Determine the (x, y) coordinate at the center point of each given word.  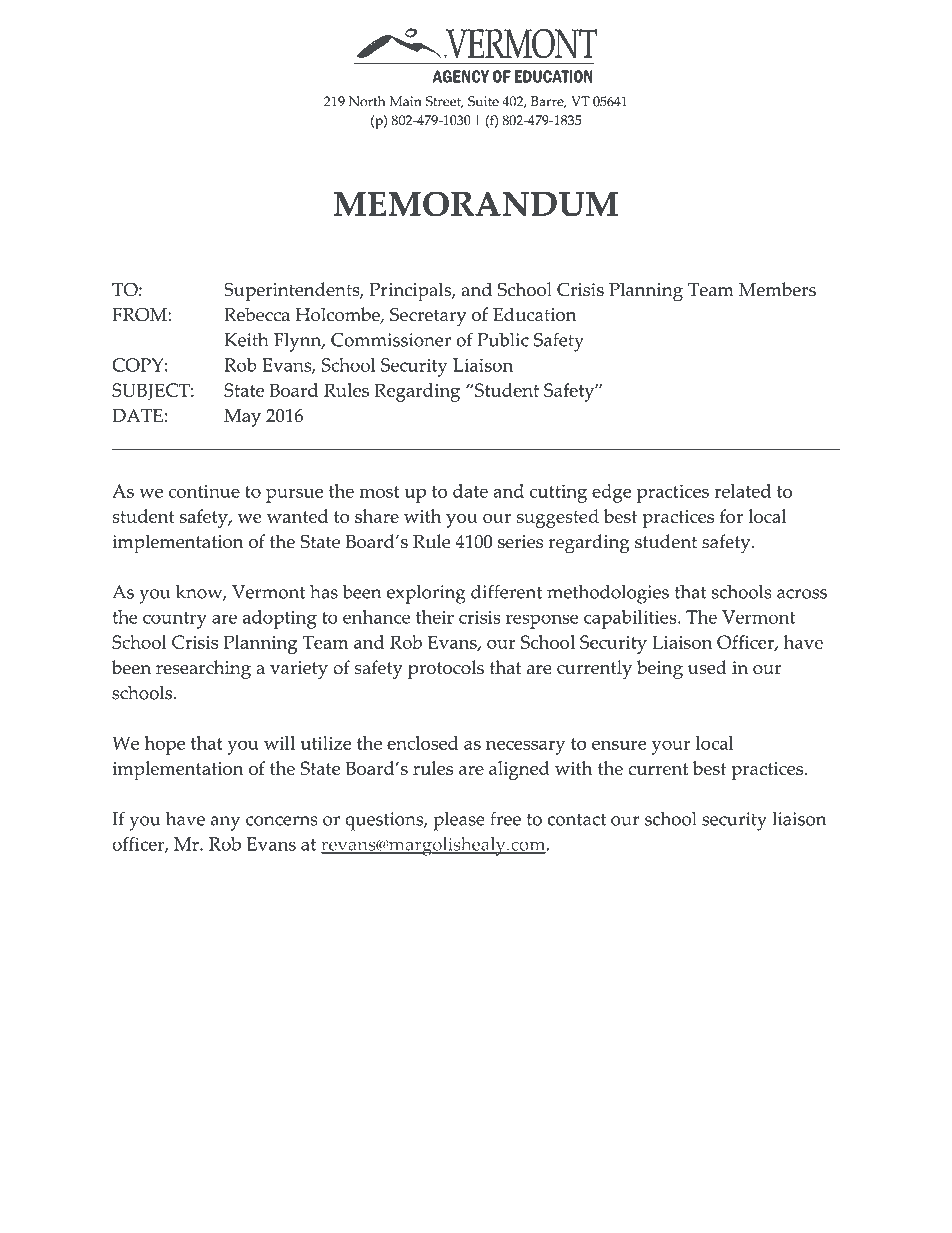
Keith (246, 340)
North (367, 101)
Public (503, 340)
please (459, 821)
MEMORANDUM (476, 204)
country (175, 620)
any (225, 823)
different (506, 591)
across (802, 594)
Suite (483, 101)
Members (777, 289)
